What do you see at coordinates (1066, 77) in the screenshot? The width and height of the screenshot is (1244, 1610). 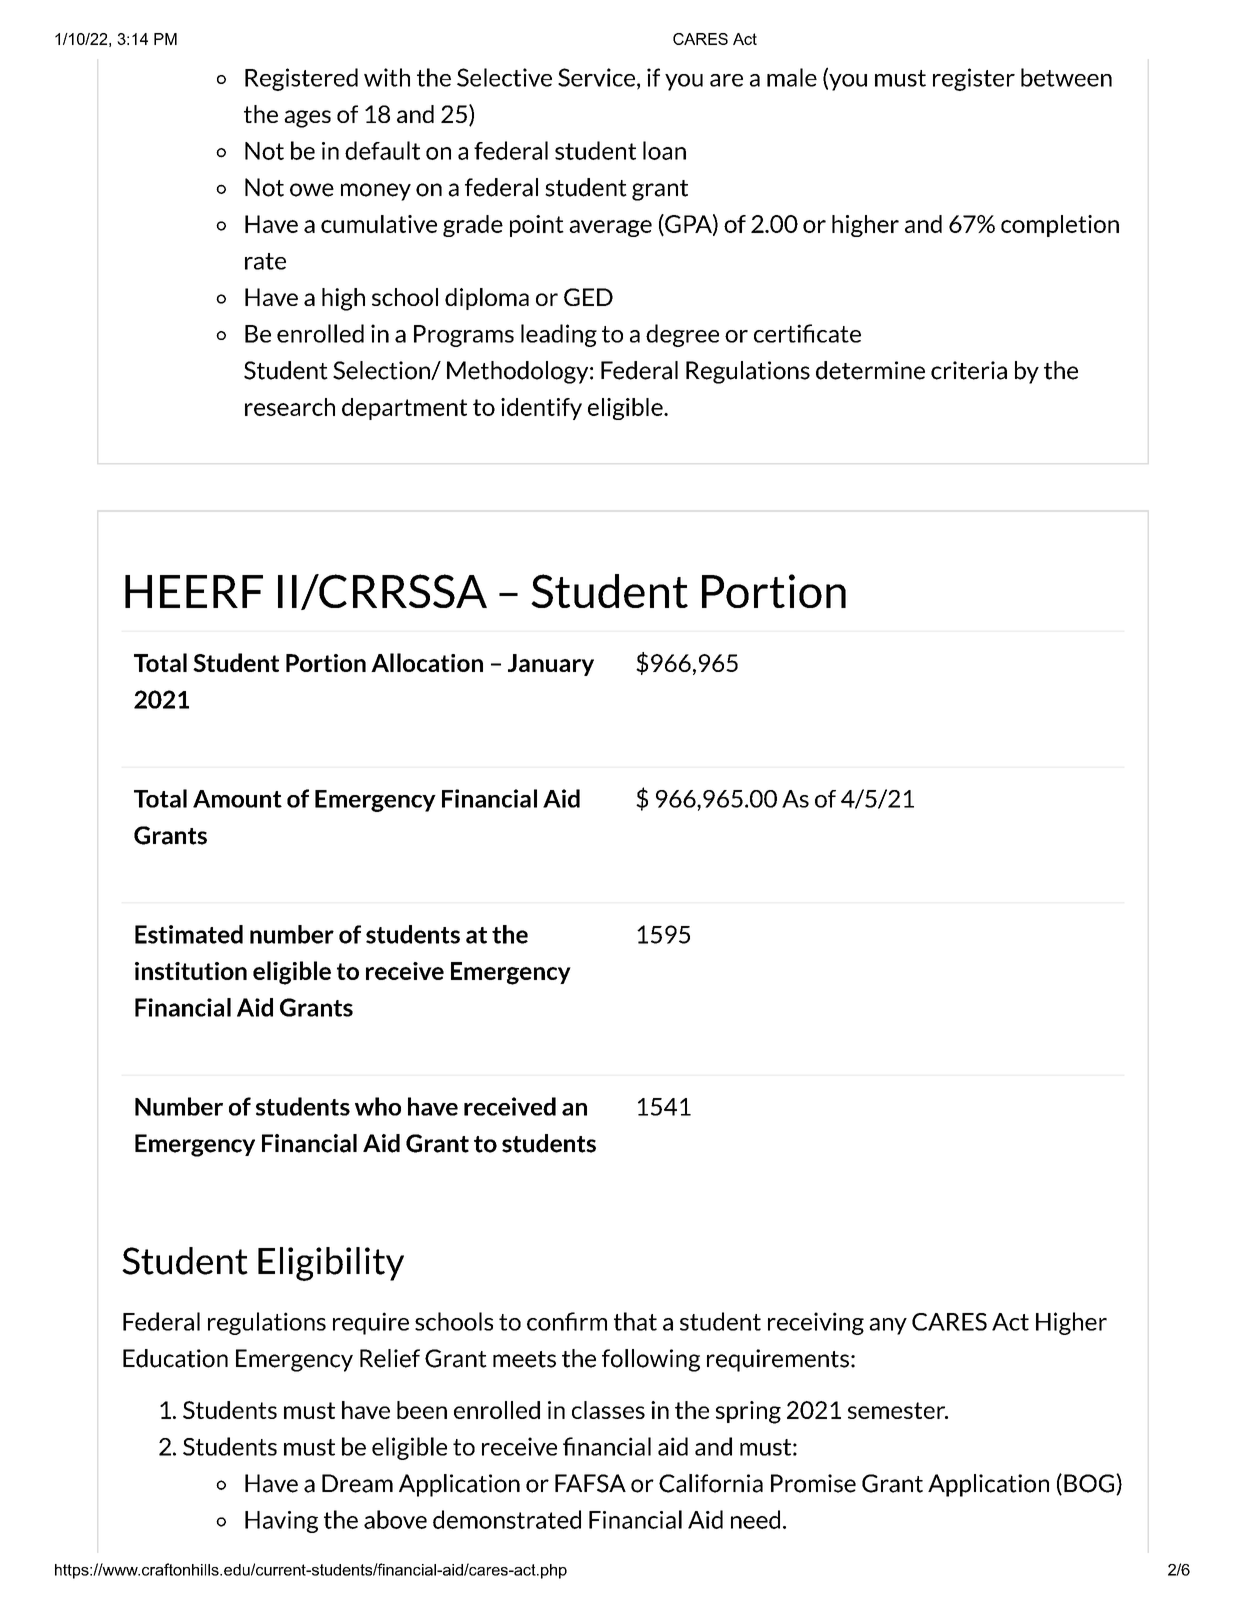 I see `between` at bounding box center [1066, 77].
